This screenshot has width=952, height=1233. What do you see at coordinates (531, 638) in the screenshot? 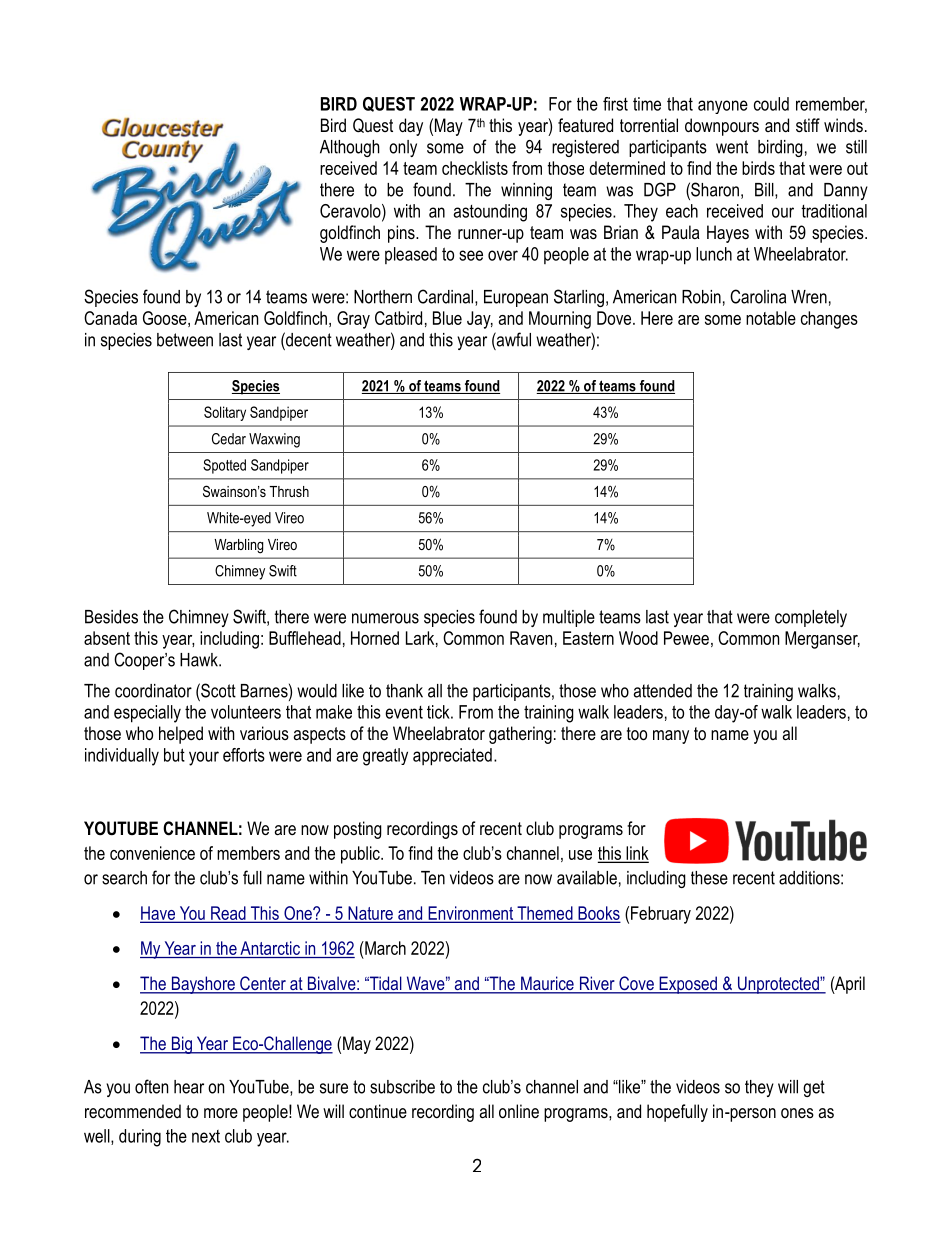
I see `Raven` at bounding box center [531, 638].
